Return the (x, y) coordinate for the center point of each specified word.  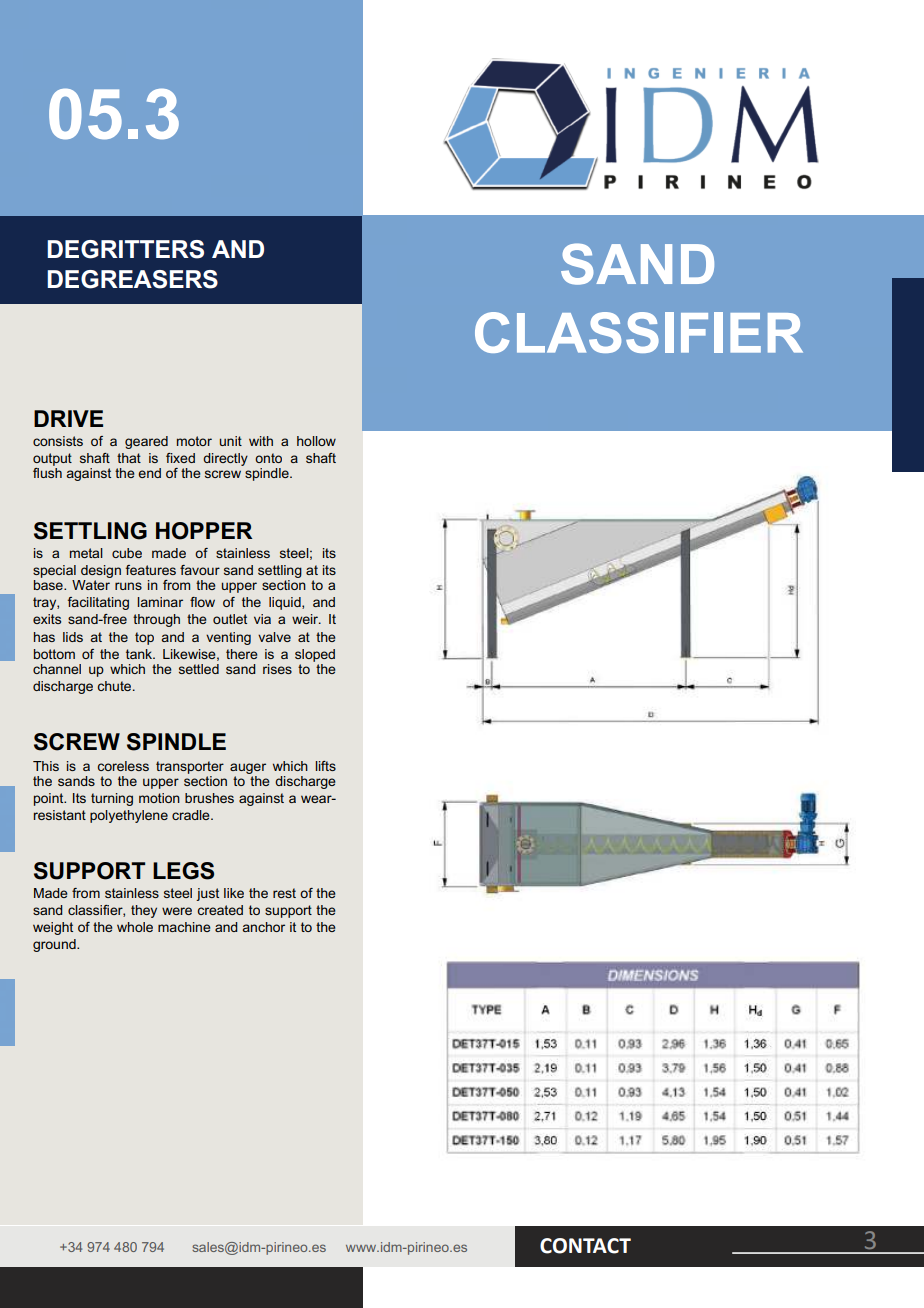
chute (116, 686)
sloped (315, 655)
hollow (316, 441)
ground (55, 945)
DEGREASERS (132, 279)
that (129, 458)
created (220, 910)
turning (112, 799)
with (261, 441)
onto (268, 458)
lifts (326, 766)
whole (135, 927)
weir (306, 619)
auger (248, 768)
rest (284, 893)
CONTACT (585, 1246)
